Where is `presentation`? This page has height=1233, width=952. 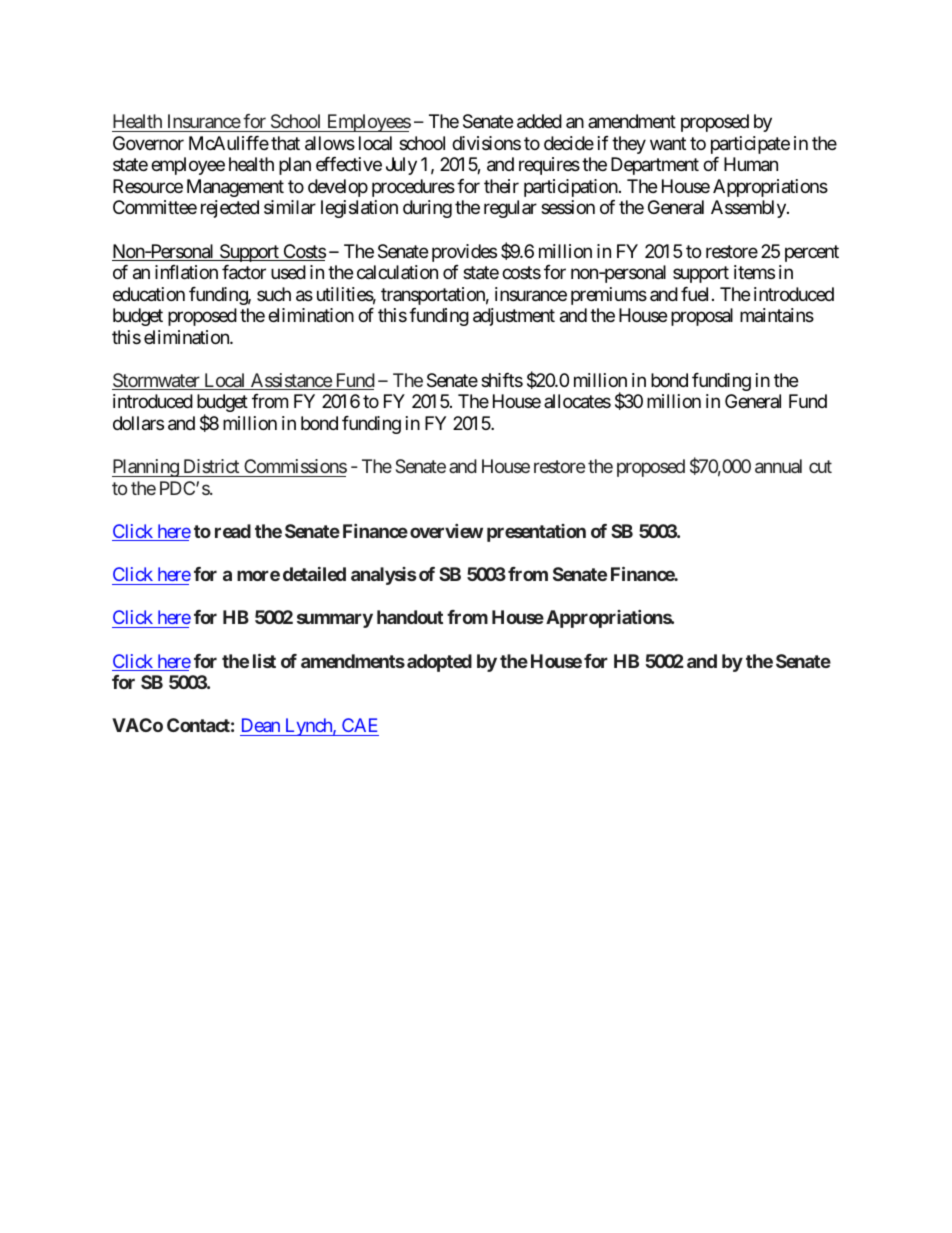 presentation is located at coordinates (536, 533).
